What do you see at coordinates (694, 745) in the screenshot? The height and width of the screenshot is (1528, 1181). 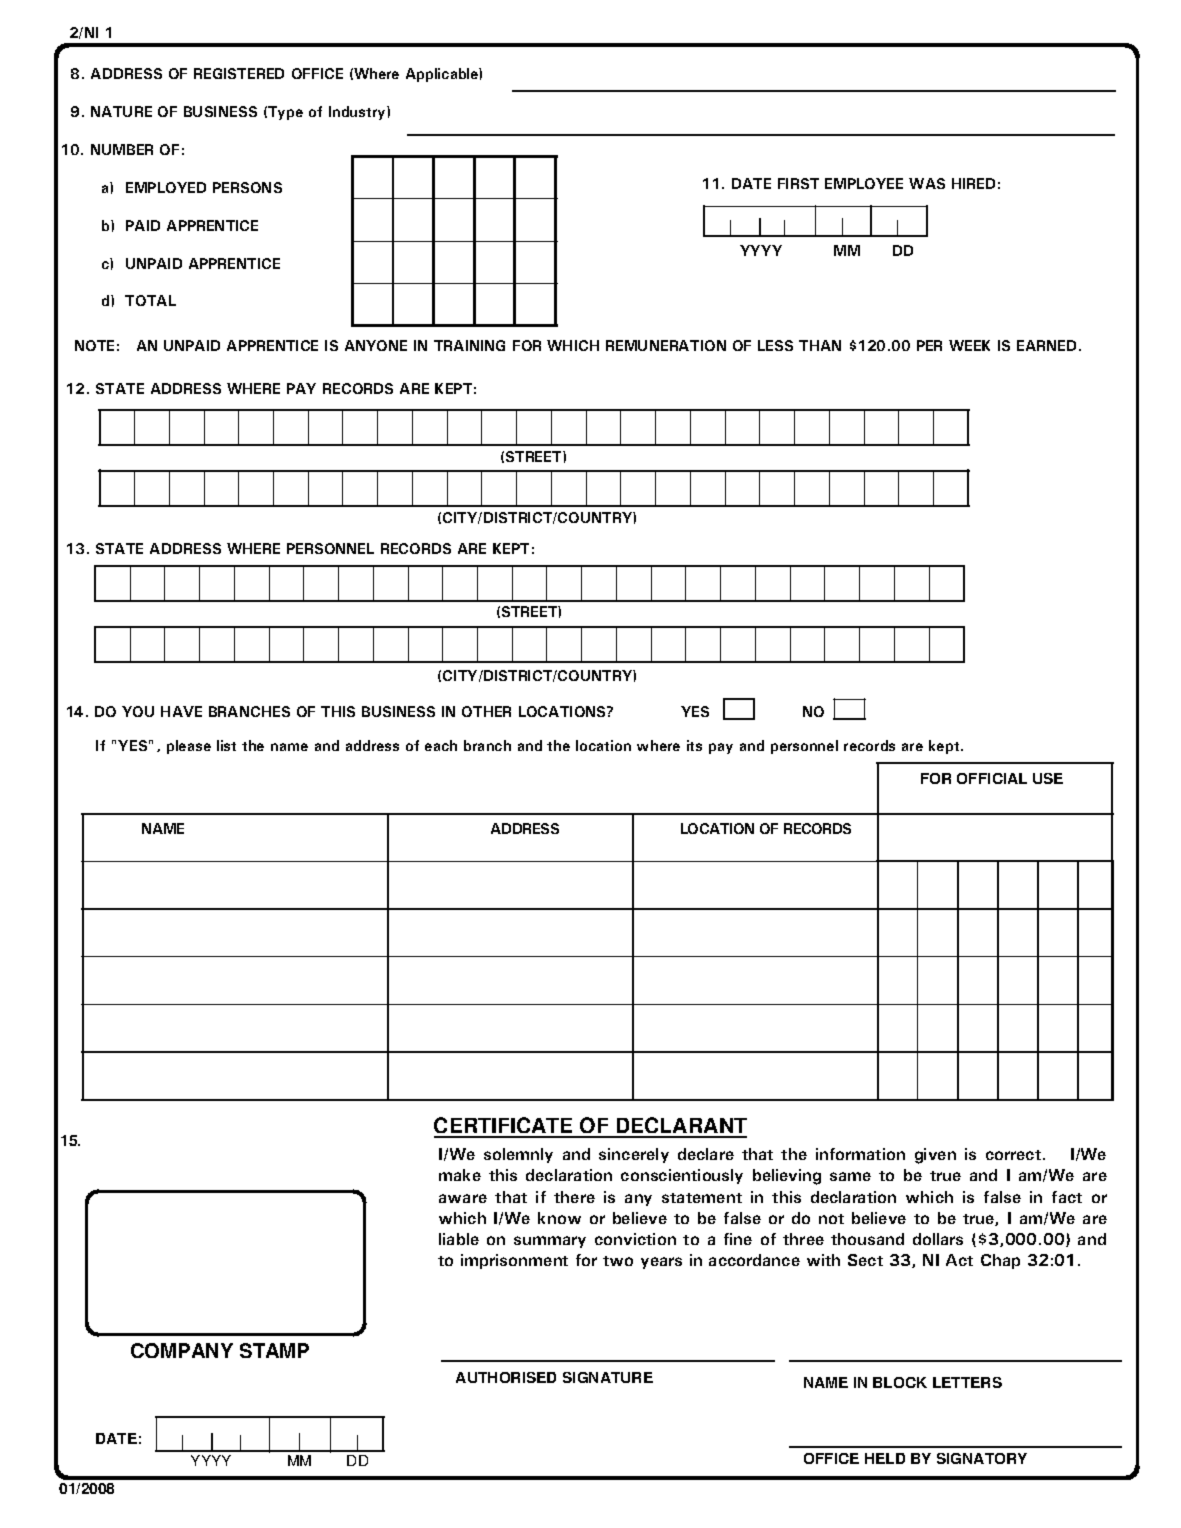 I see `its` at bounding box center [694, 745].
